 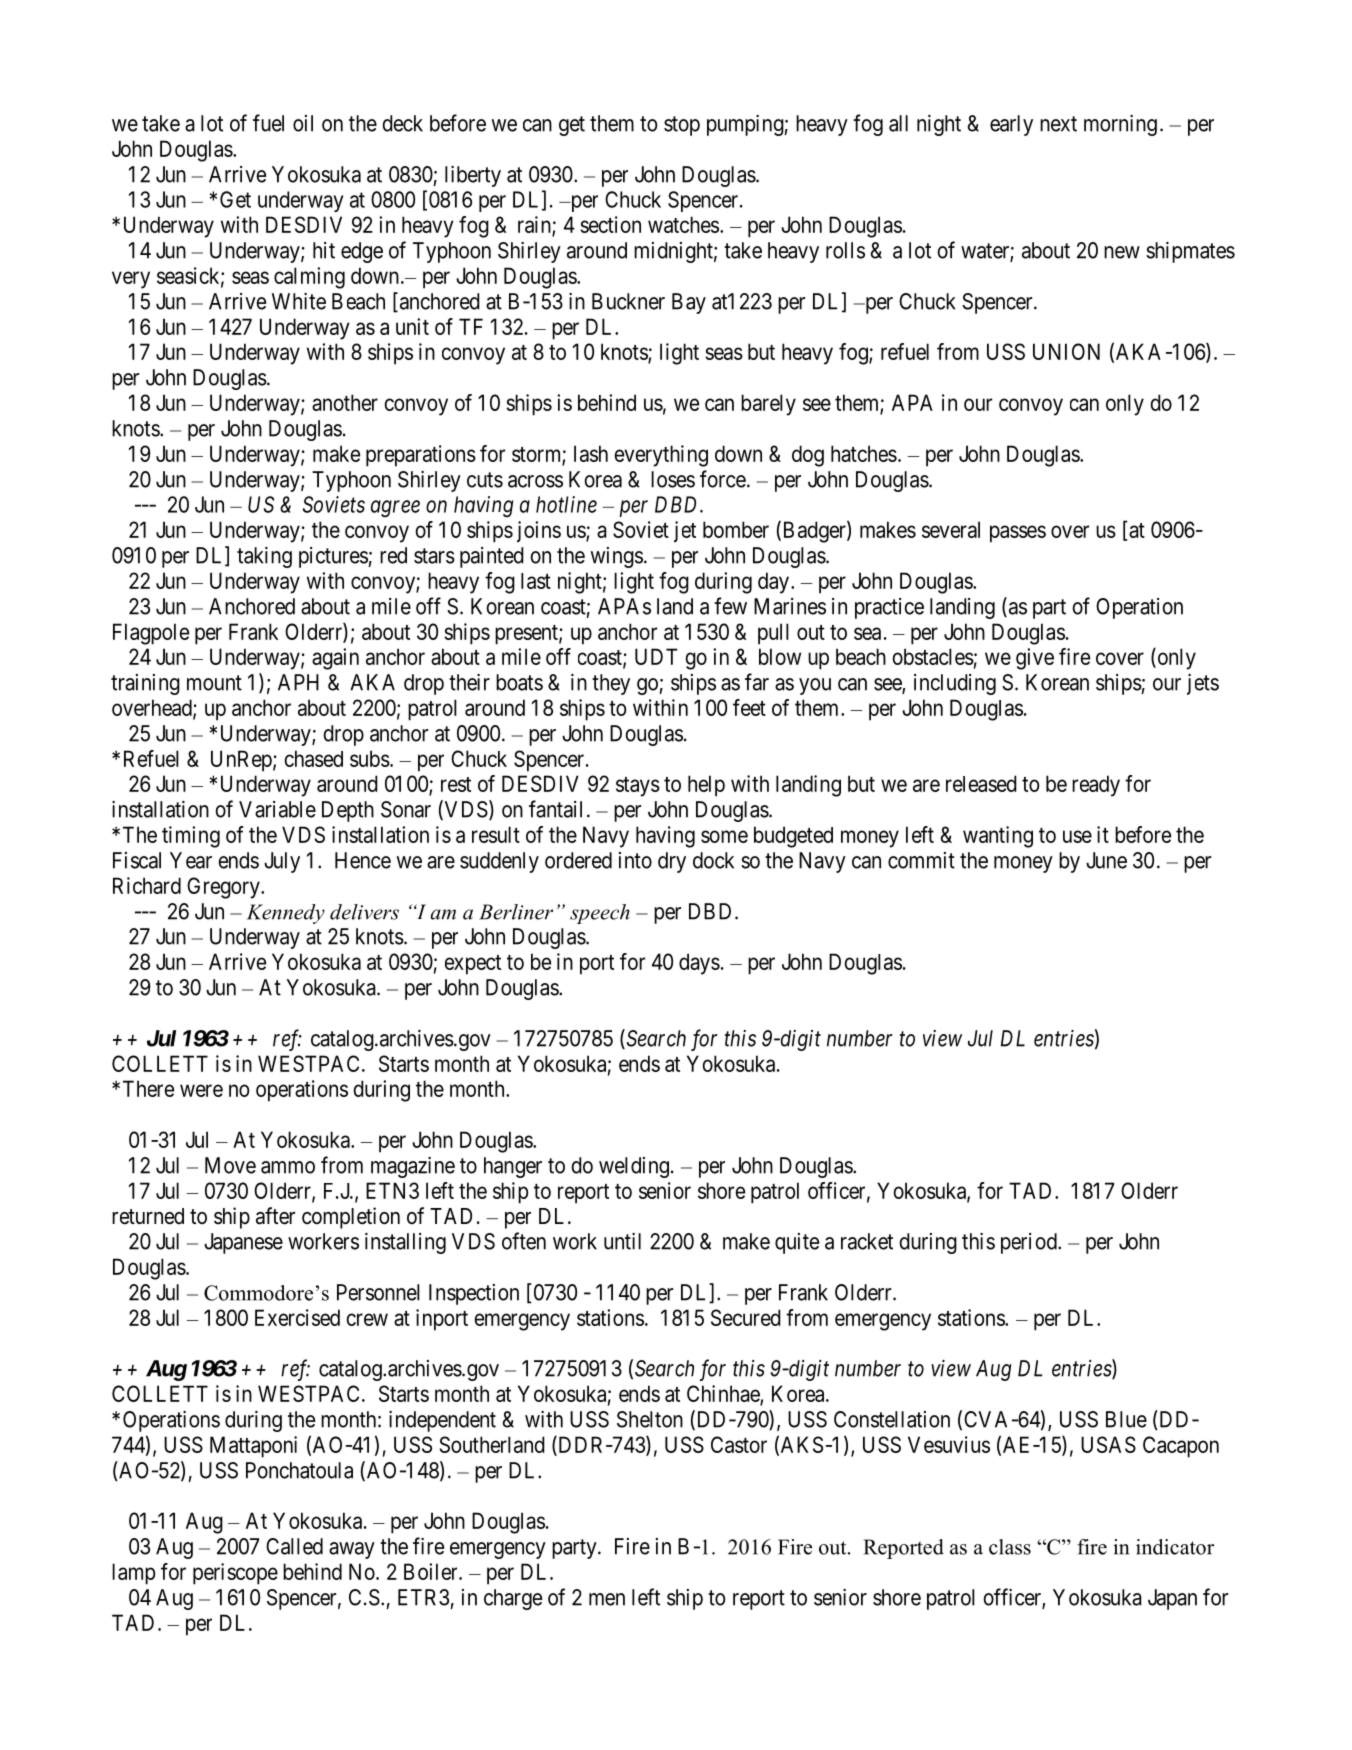 What do you see at coordinates (1030, 1243) in the document?
I see `period` at bounding box center [1030, 1243].
